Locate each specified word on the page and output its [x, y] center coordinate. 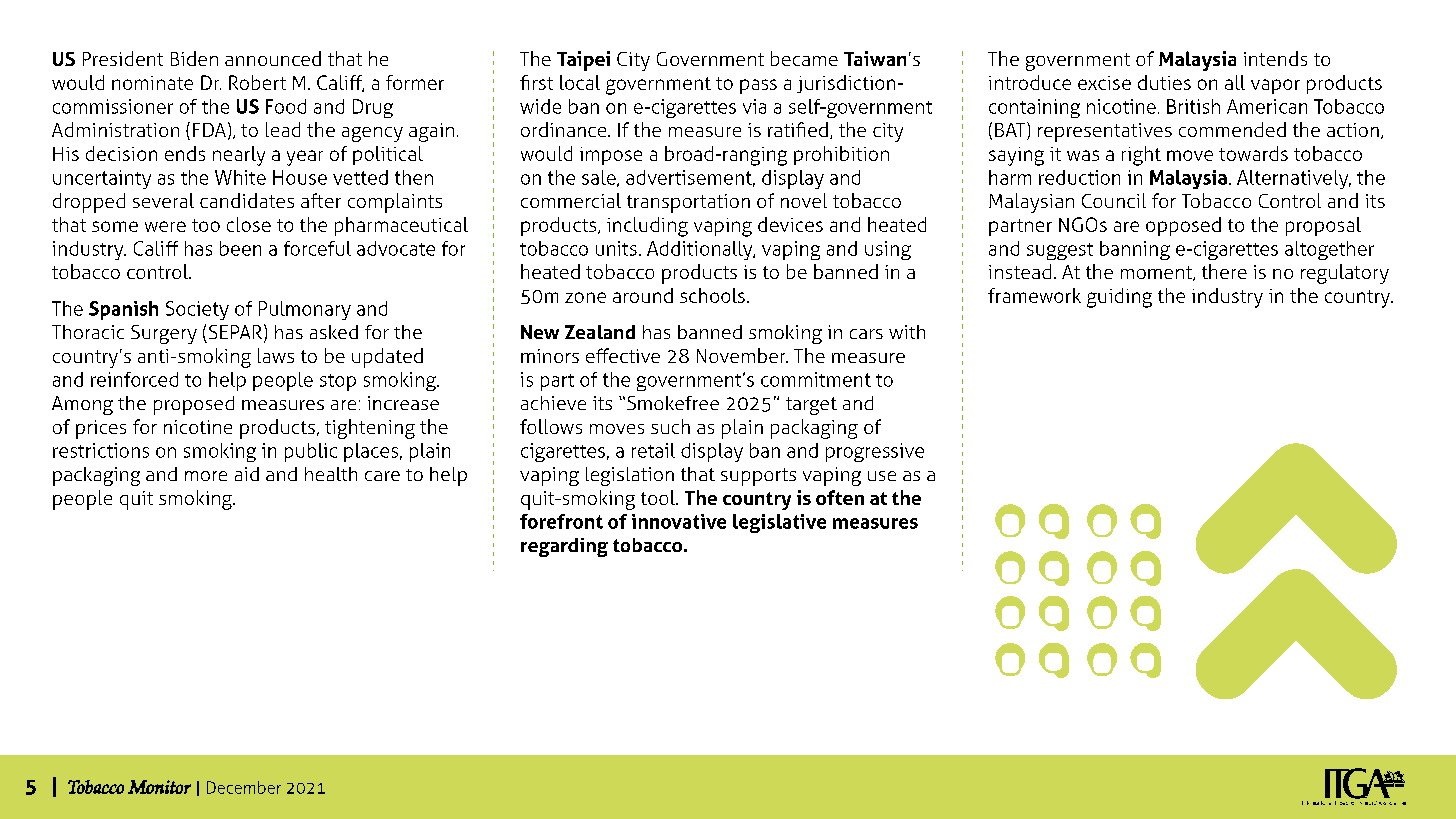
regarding [564, 547]
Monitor [159, 787]
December [244, 787]
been [240, 248]
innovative [679, 521]
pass [758, 86]
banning [1135, 250]
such [670, 426]
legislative [779, 523]
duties [1164, 82]
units [616, 248]
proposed [194, 405]
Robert [257, 82]
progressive [875, 452]
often [840, 497]
